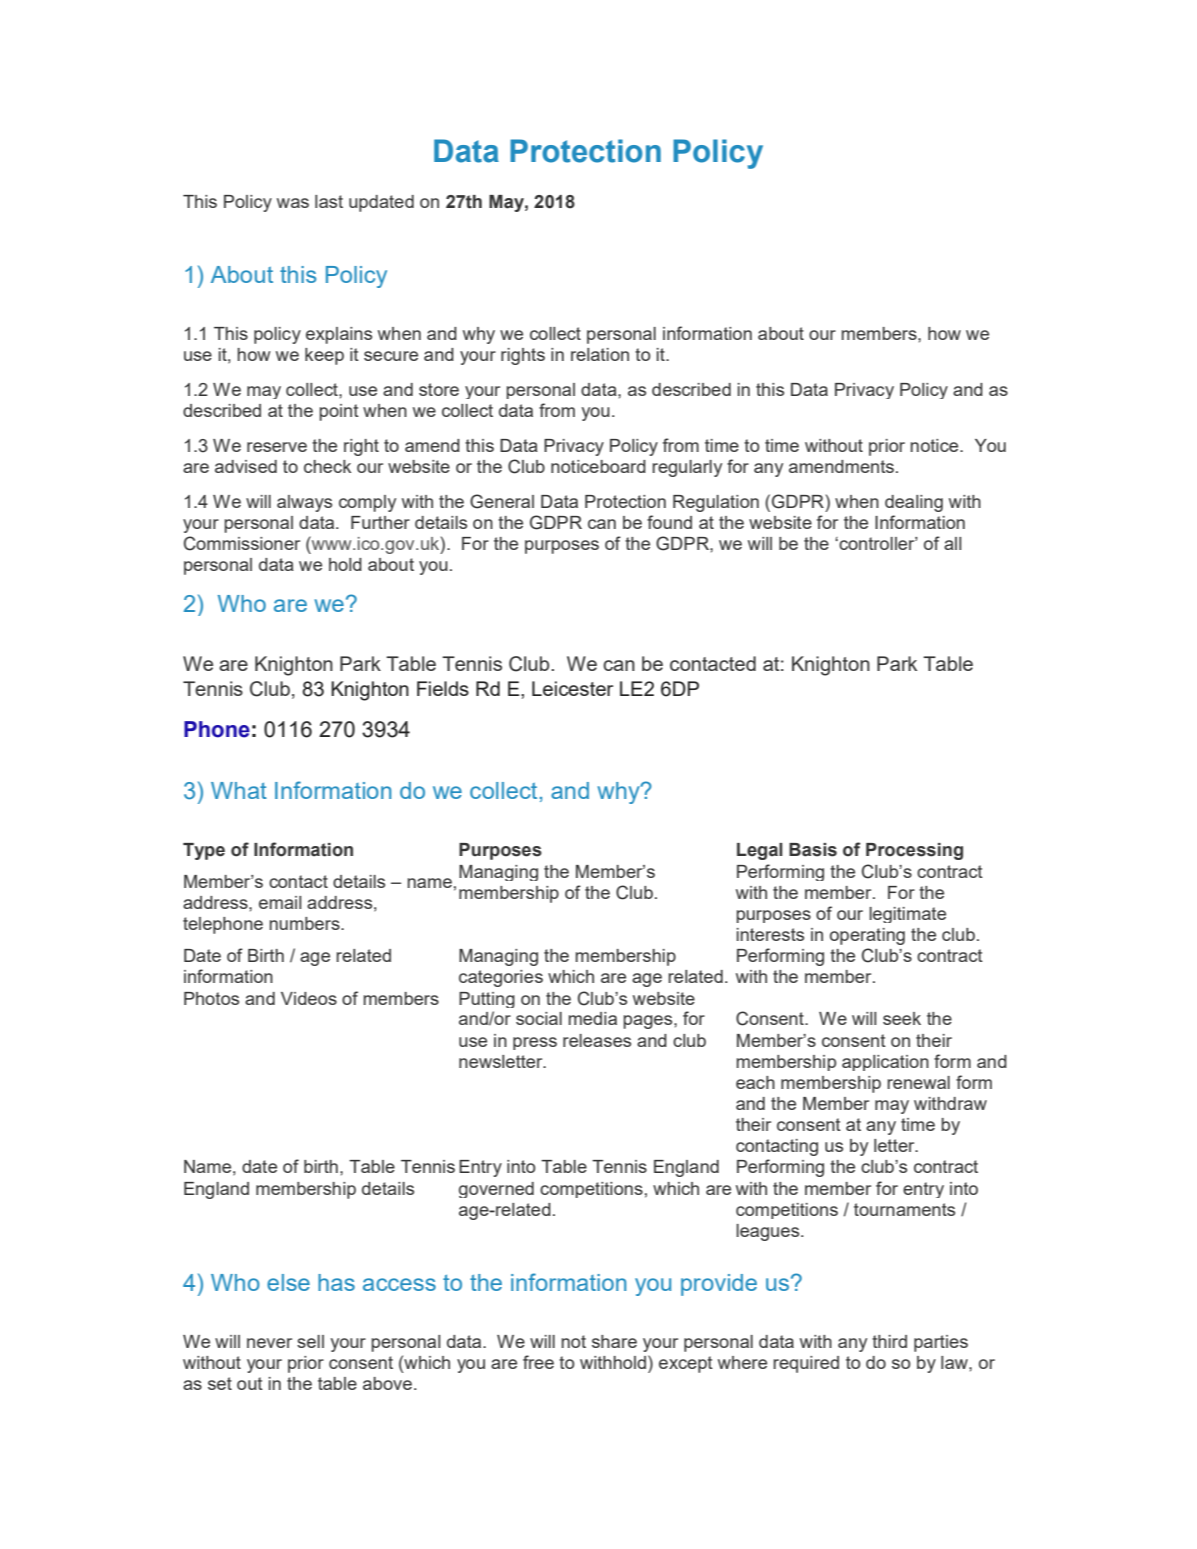 Image resolution: width=1197 pixels, height=1549 pixels. What do you see at coordinates (572, 688) in the screenshot?
I see `Leicester` at bounding box center [572, 688].
